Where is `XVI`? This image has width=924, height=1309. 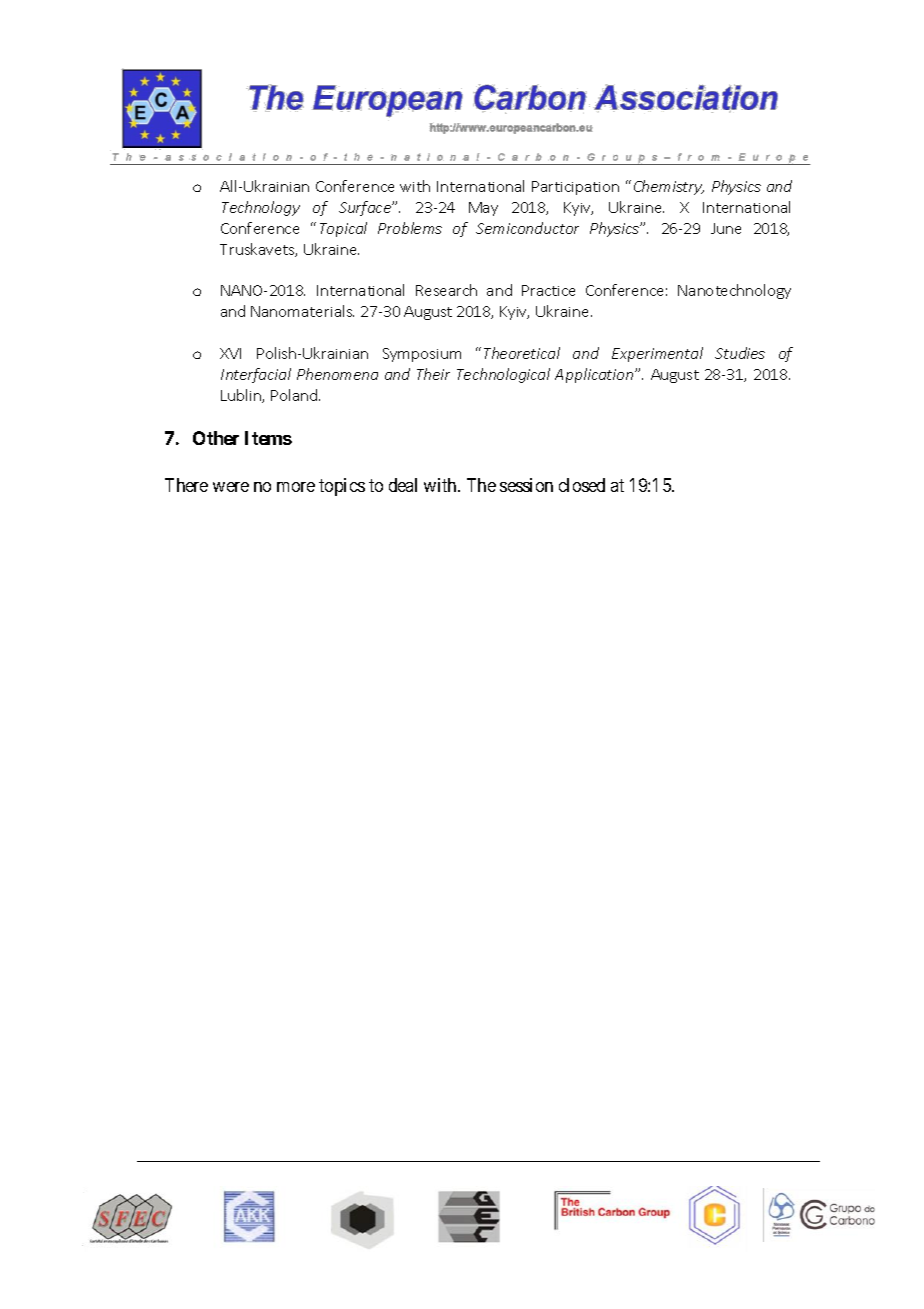 XVI is located at coordinates (230, 353).
